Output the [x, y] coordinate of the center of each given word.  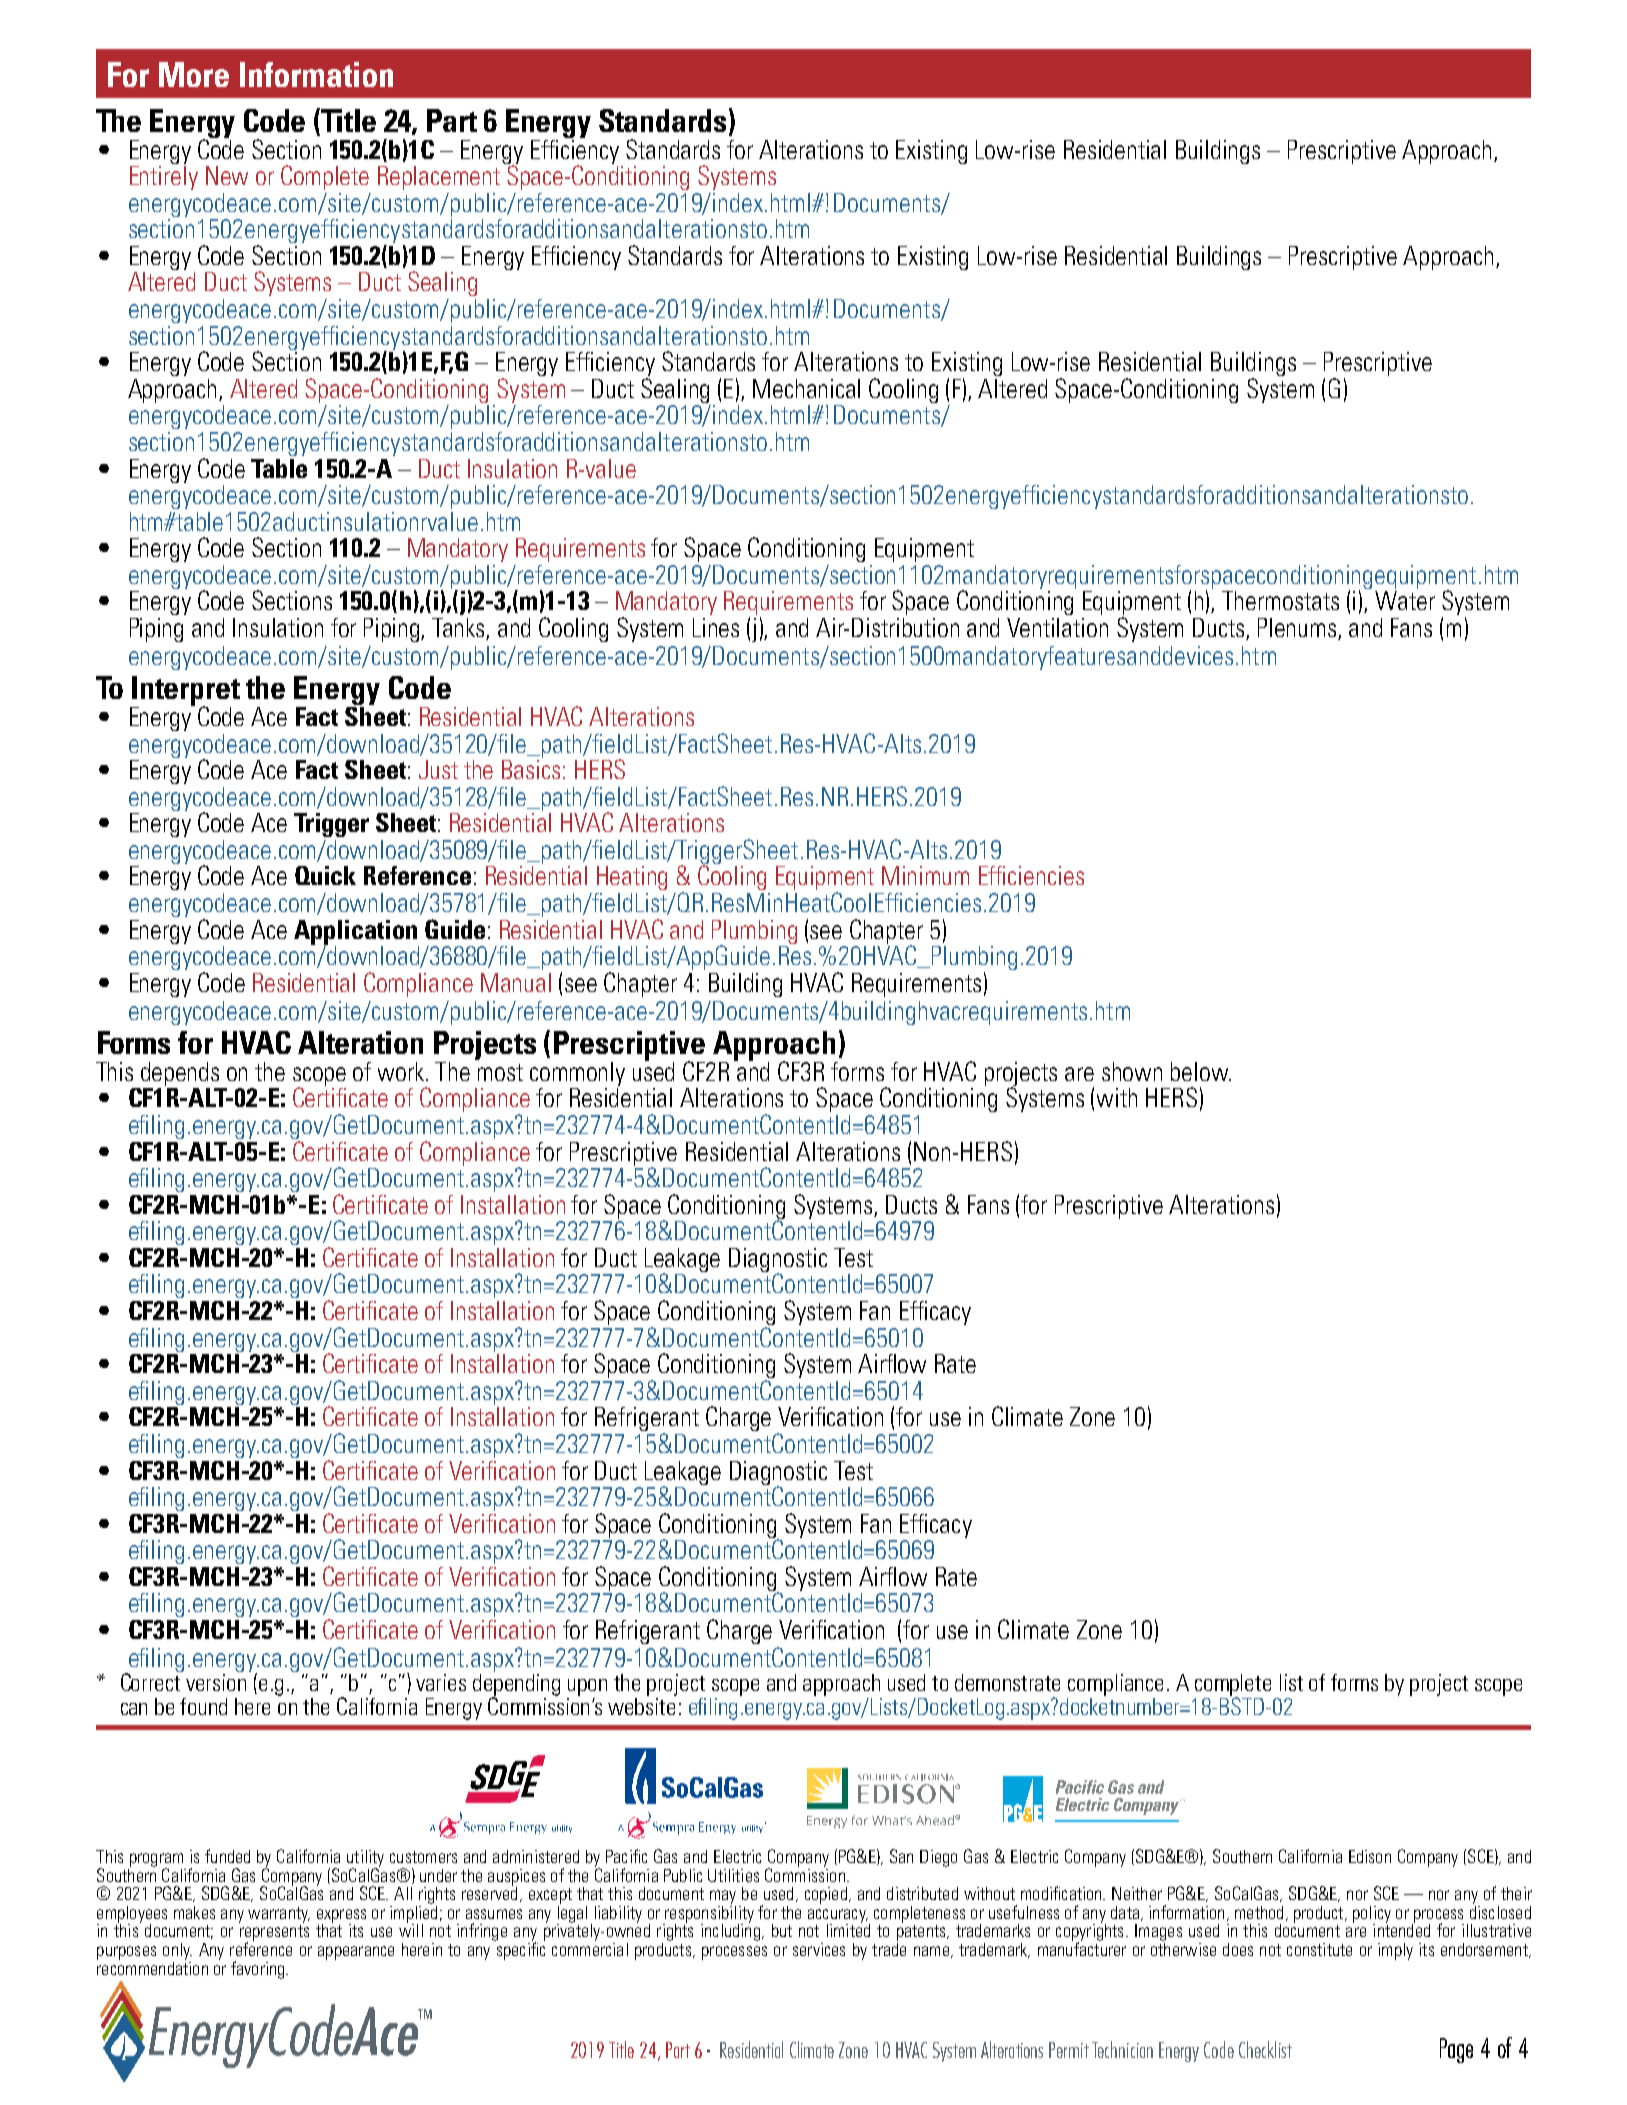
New [227, 175]
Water [1405, 600]
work [402, 1071]
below [1201, 1071]
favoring [259, 1970]
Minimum [925, 875]
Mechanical [806, 388]
